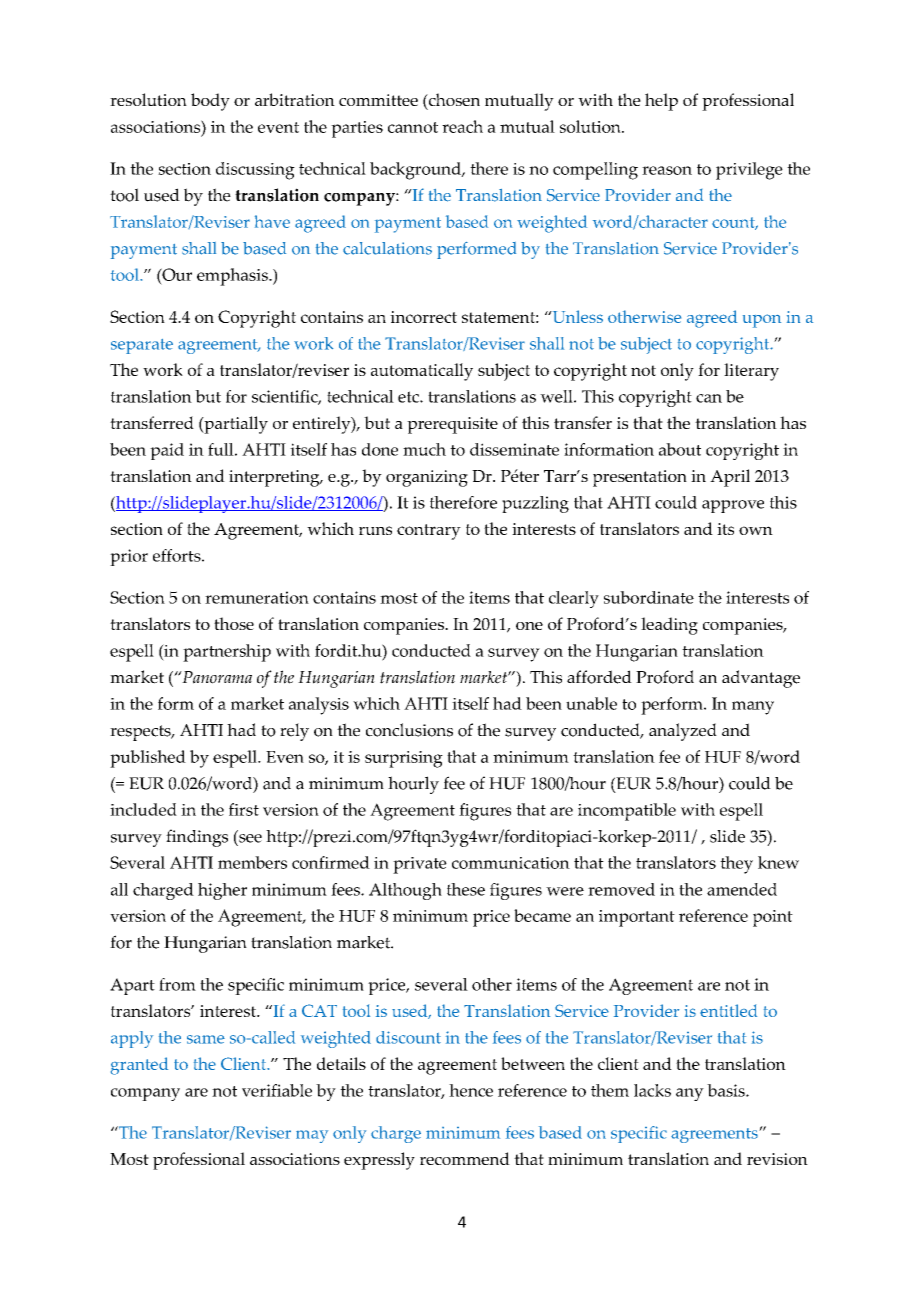  Describe the element at coordinates (736, 865) in the image. I see `they` at that location.
